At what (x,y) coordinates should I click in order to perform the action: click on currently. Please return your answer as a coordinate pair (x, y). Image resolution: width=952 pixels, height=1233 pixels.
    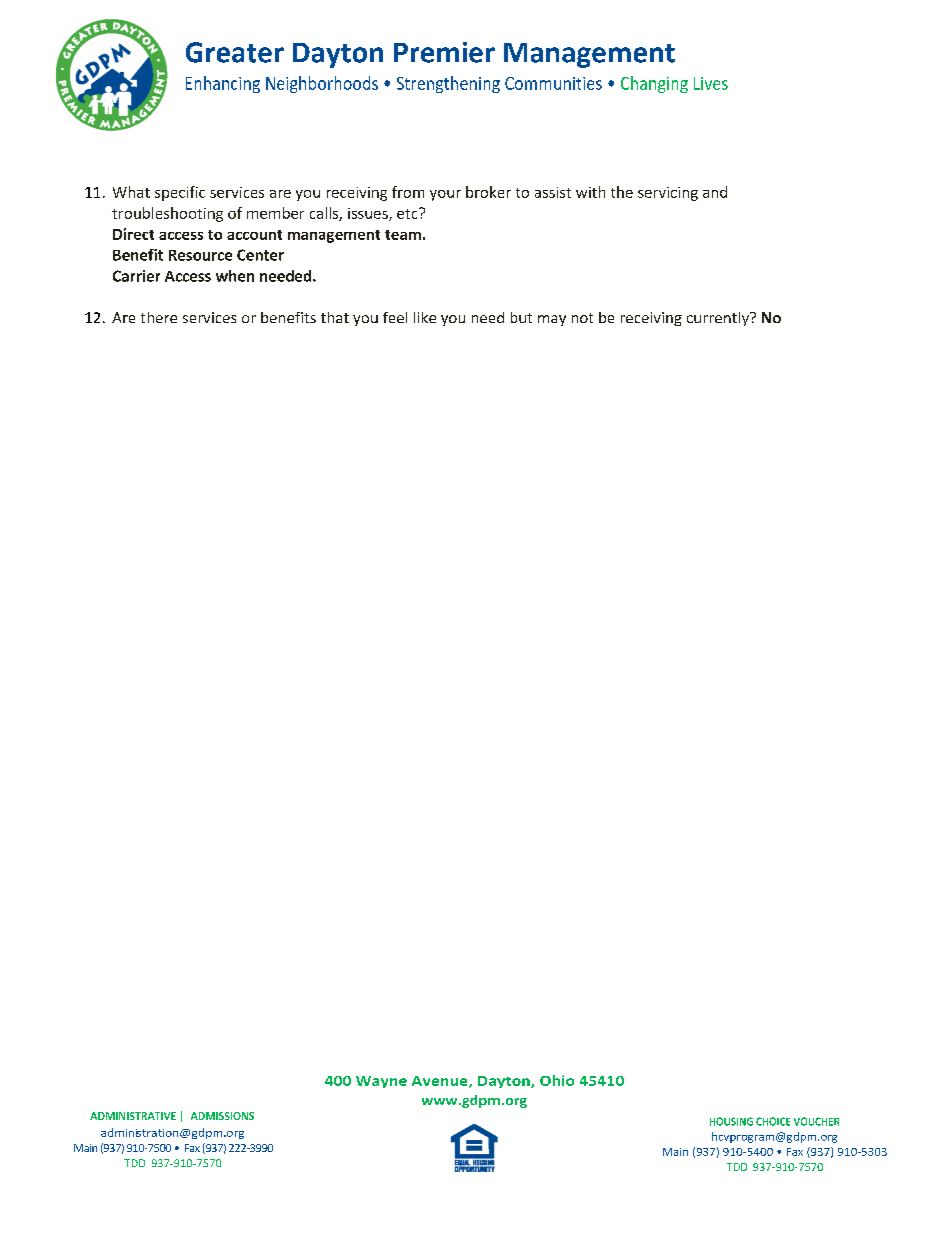
    Looking at the image, I should click on (719, 319).
